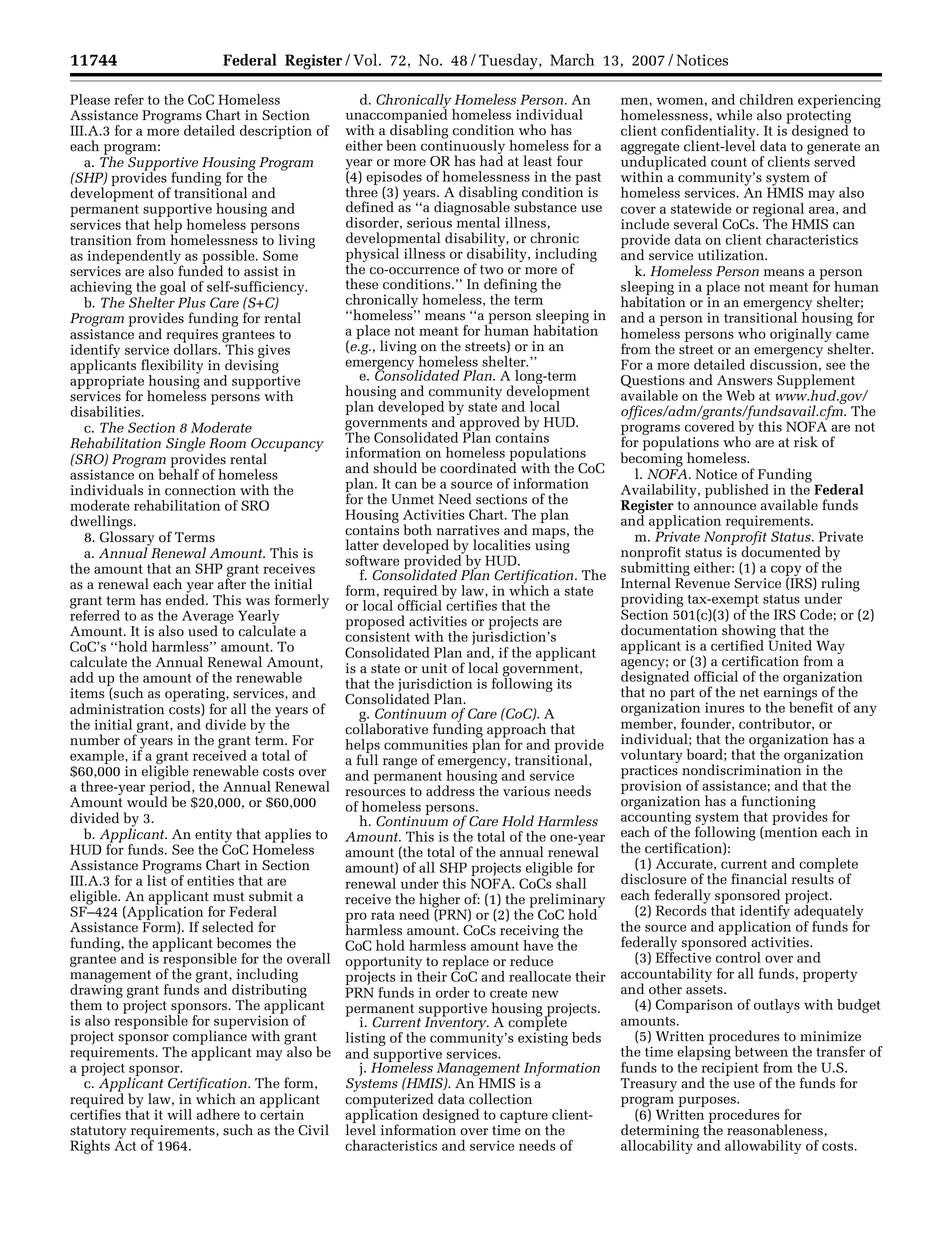  What do you see at coordinates (179, 1114) in the screenshot?
I see `will` at bounding box center [179, 1114].
